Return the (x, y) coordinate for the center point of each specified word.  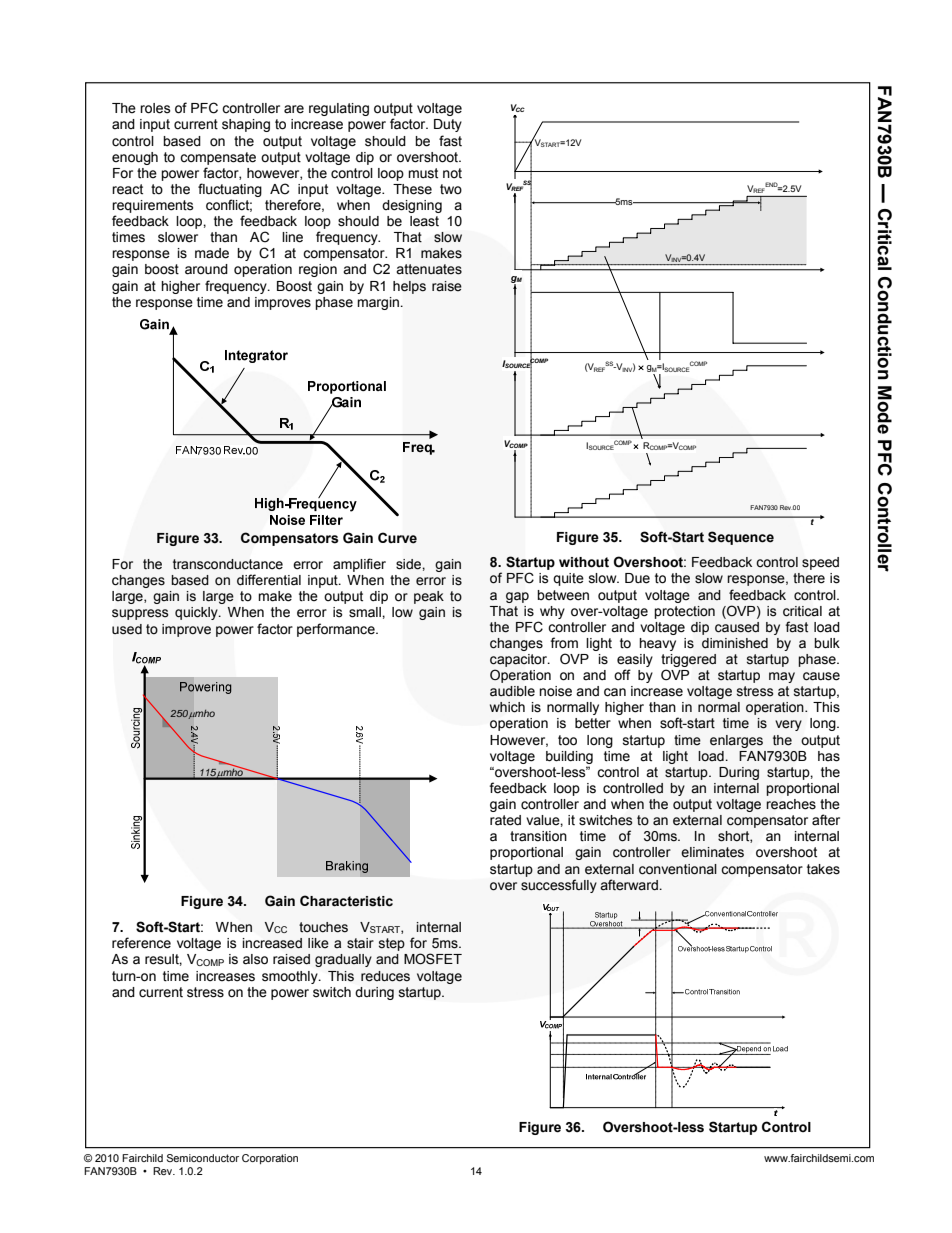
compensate (218, 158)
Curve (397, 538)
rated (505, 820)
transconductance (228, 564)
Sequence (741, 538)
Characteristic (346, 901)
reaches (791, 804)
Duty (448, 125)
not (452, 173)
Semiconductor (203, 1158)
